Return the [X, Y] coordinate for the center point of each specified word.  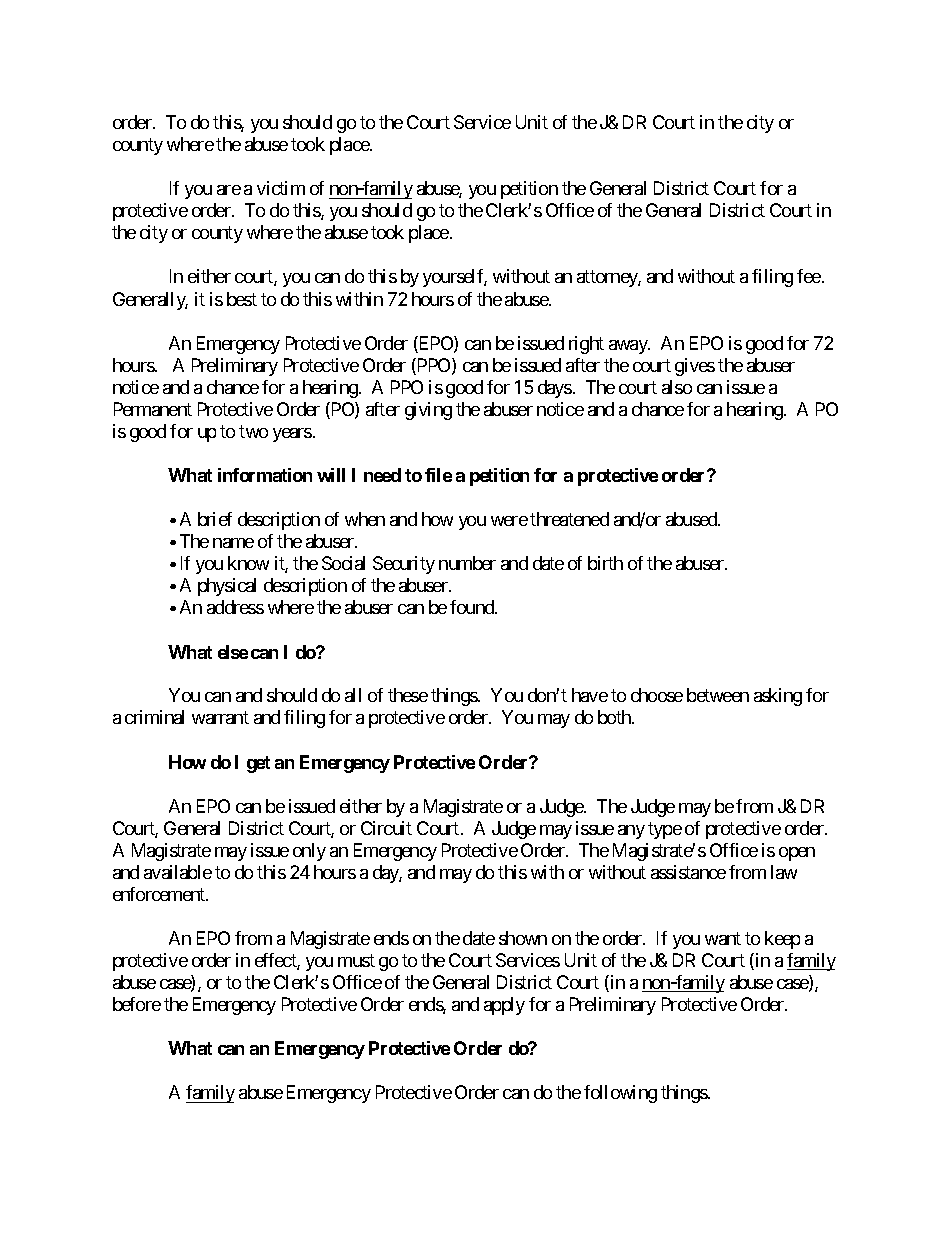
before [137, 1004]
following [620, 1094]
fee [809, 276]
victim [281, 188]
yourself [455, 278]
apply [504, 1006]
